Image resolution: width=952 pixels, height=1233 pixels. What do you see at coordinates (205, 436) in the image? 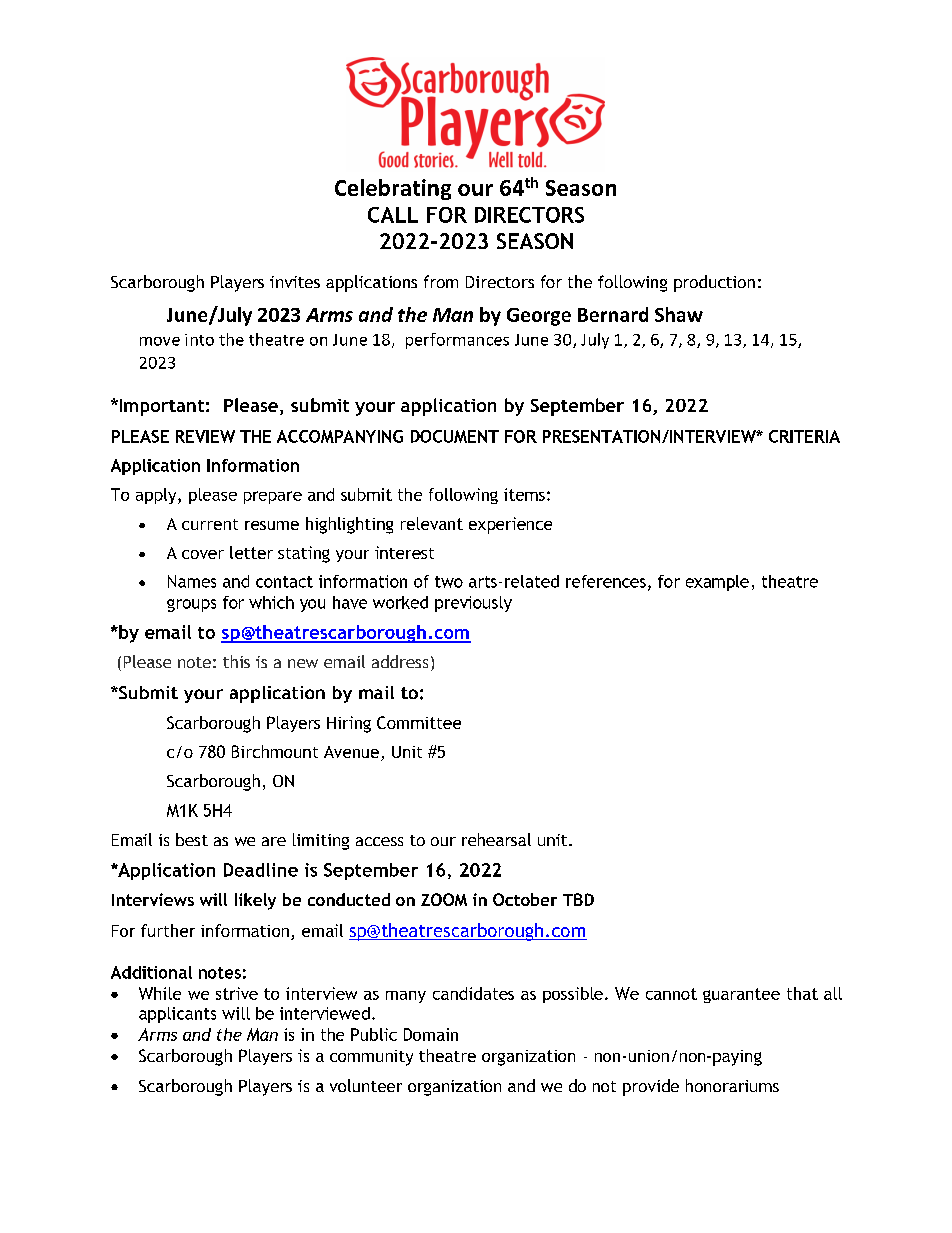
I see `REVIEW` at bounding box center [205, 436].
